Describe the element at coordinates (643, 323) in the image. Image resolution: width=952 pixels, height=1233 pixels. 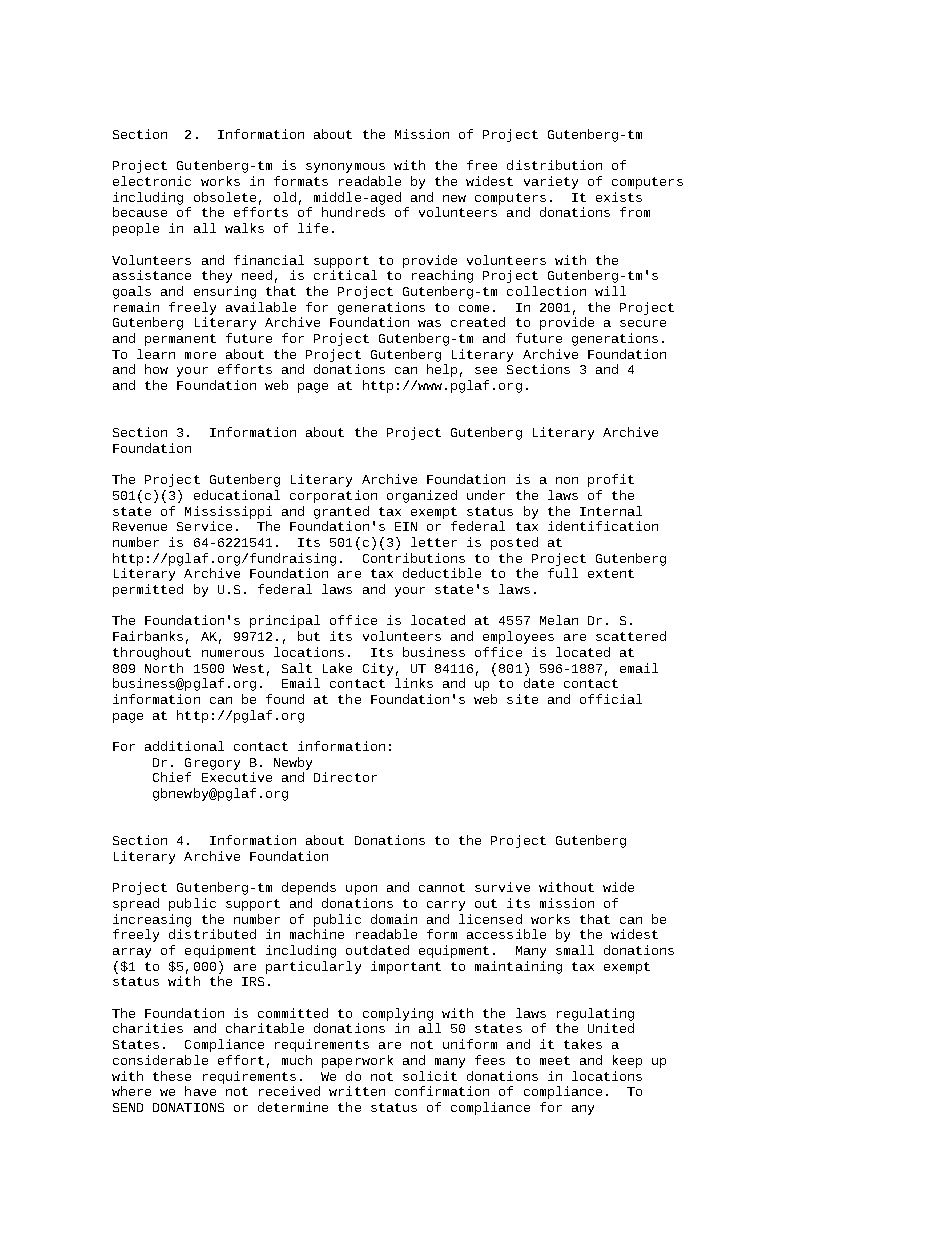
I see `secure` at that location.
